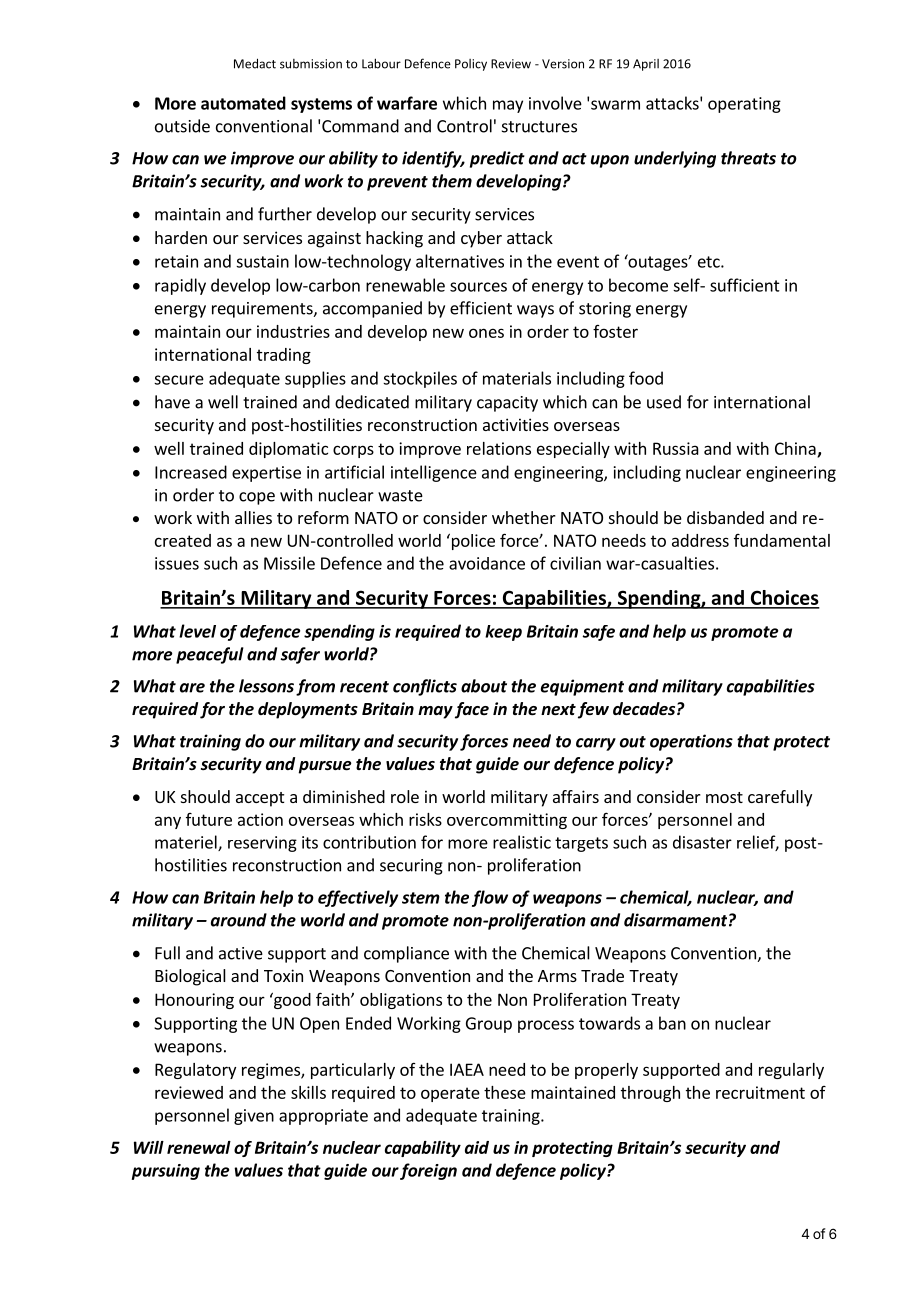 Image resolution: width=924 pixels, height=1308 pixels. Describe the element at coordinates (239, 920) in the screenshot. I see `around` at that location.
